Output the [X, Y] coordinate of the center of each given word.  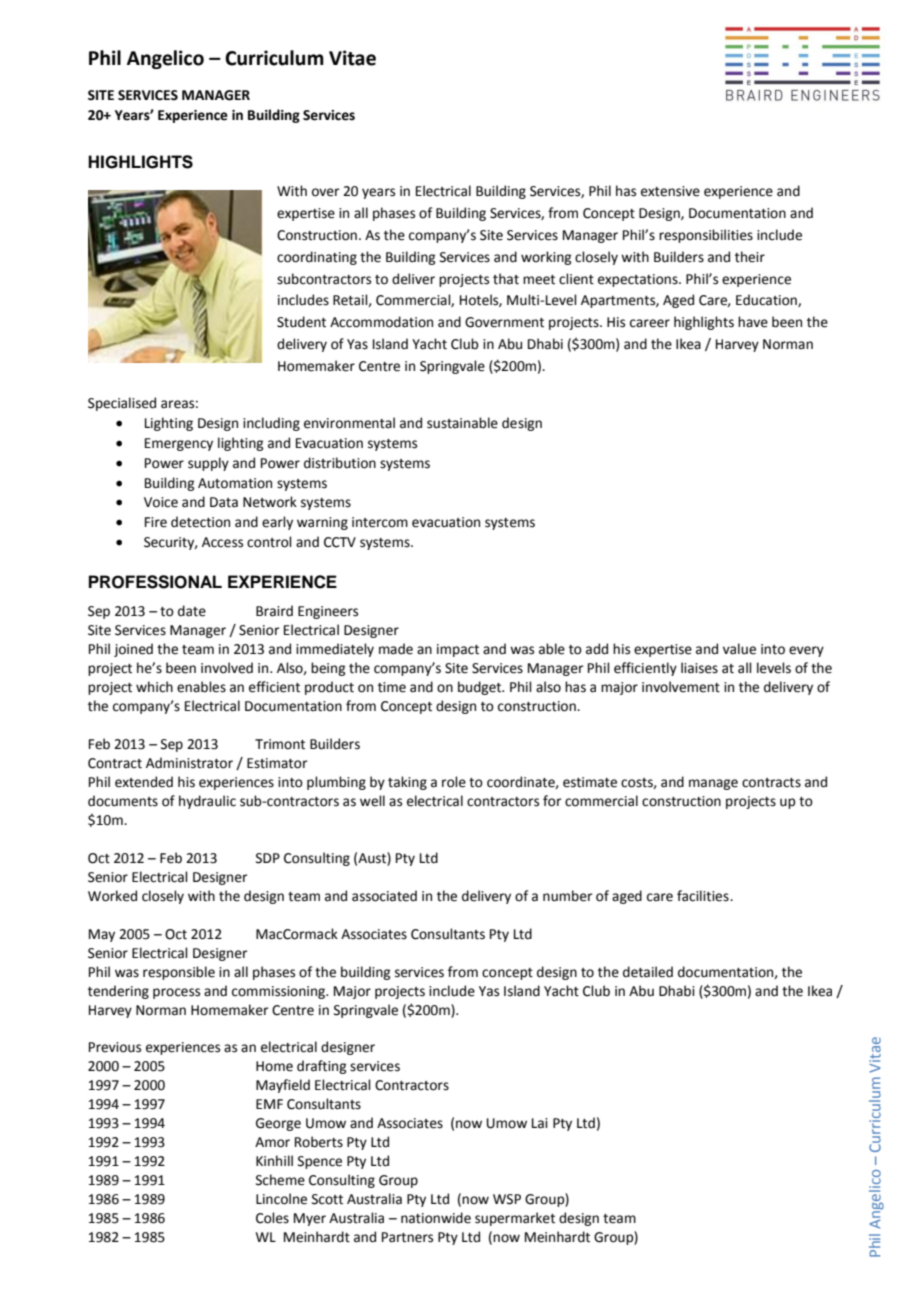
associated [384, 896]
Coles [272, 1218]
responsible [179, 973]
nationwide [436, 1218]
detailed [648, 972]
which [154, 687]
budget [481, 688]
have [753, 322]
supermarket [515, 1219]
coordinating [317, 258]
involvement [681, 687]
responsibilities [706, 236]
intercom [380, 522]
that [506, 279]
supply [208, 464]
